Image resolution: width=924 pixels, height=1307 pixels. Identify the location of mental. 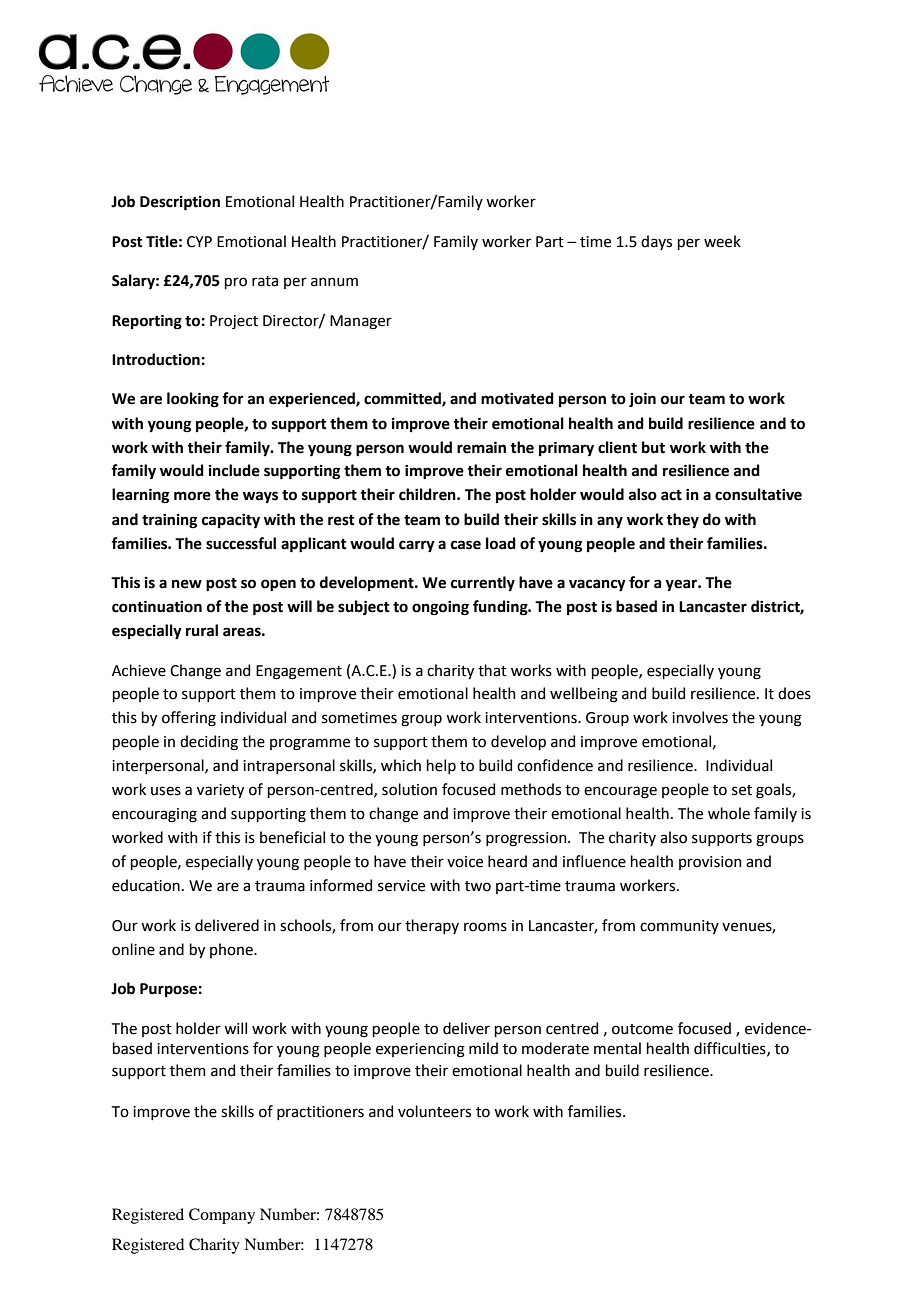
(617, 1048).
